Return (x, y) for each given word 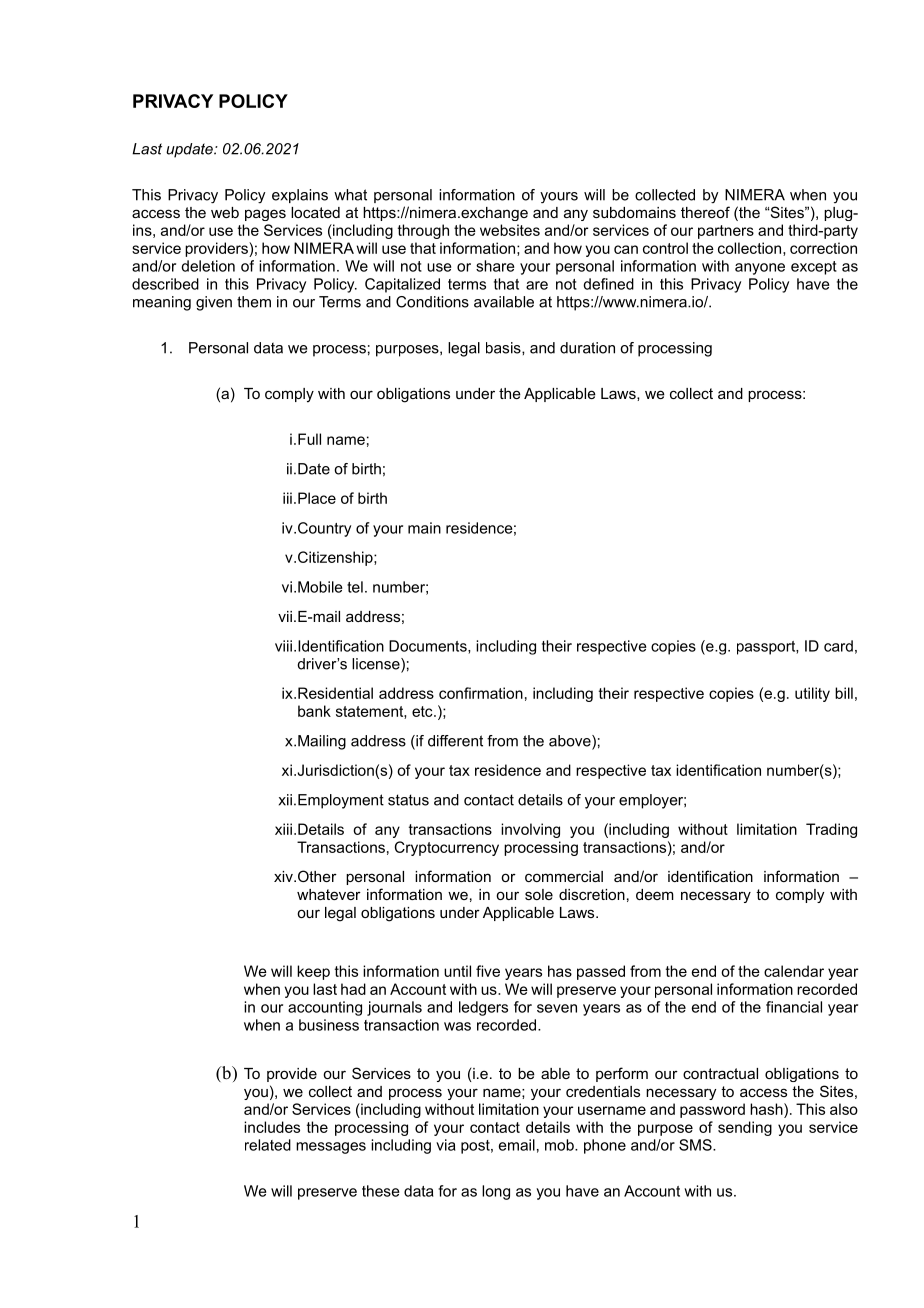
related (268, 1145)
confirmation (481, 693)
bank (314, 711)
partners (726, 232)
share (495, 266)
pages (265, 215)
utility (812, 694)
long (496, 1192)
